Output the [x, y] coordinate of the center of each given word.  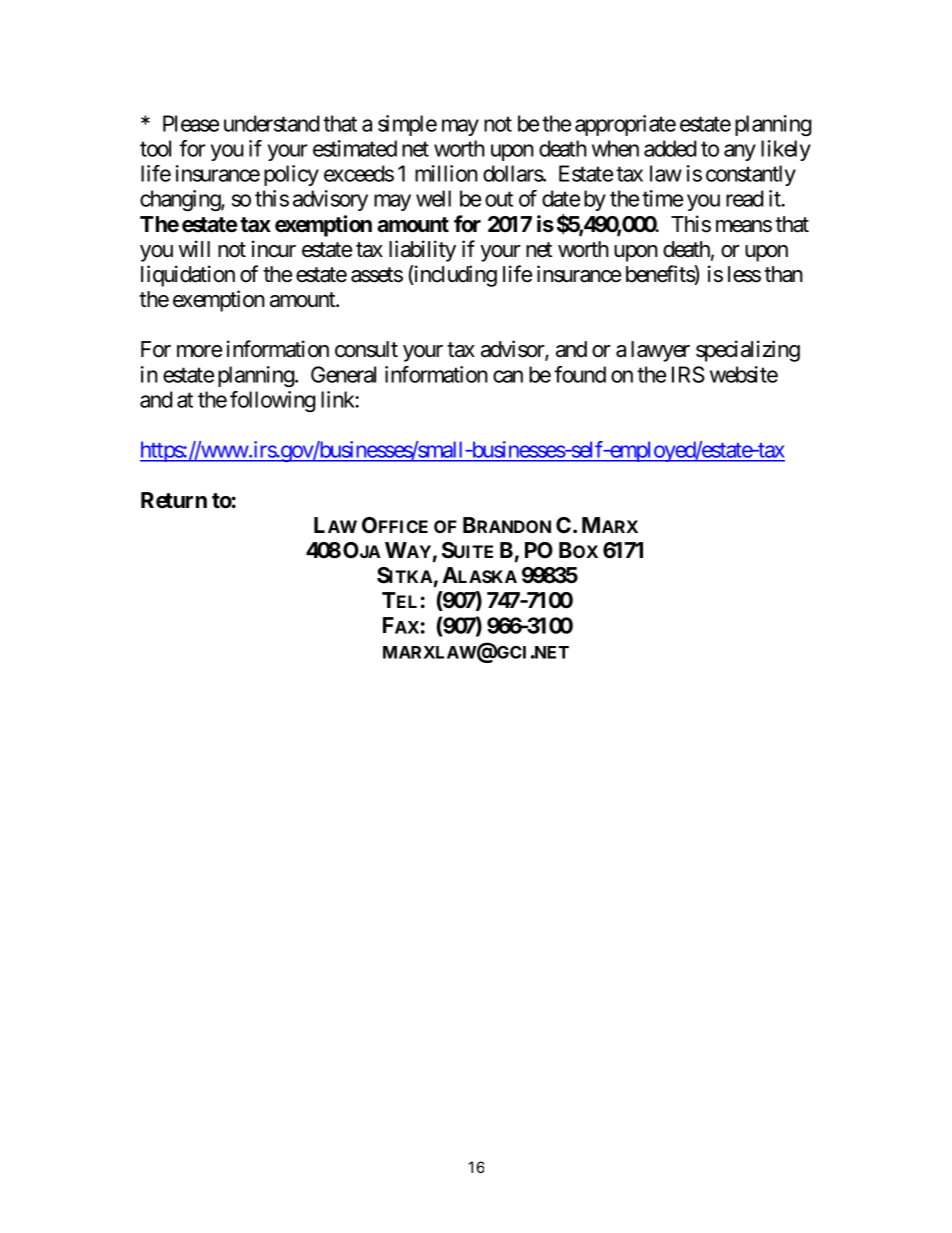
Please [191, 123]
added [670, 148]
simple [407, 125]
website [744, 374]
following [273, 402]
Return [174, 500]
